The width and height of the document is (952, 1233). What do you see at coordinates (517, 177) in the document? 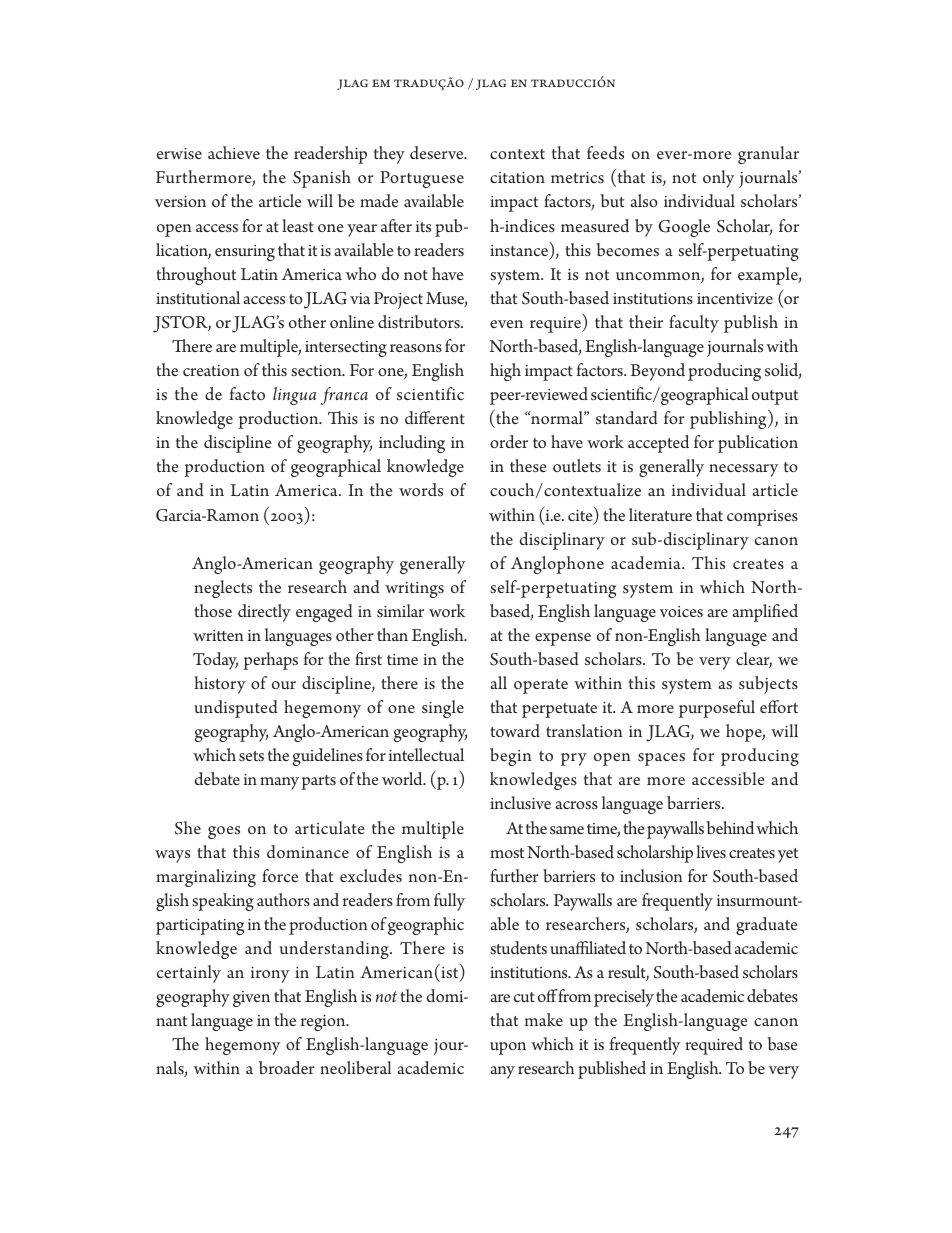
I see `citation` at bounding box center [517, 177].
